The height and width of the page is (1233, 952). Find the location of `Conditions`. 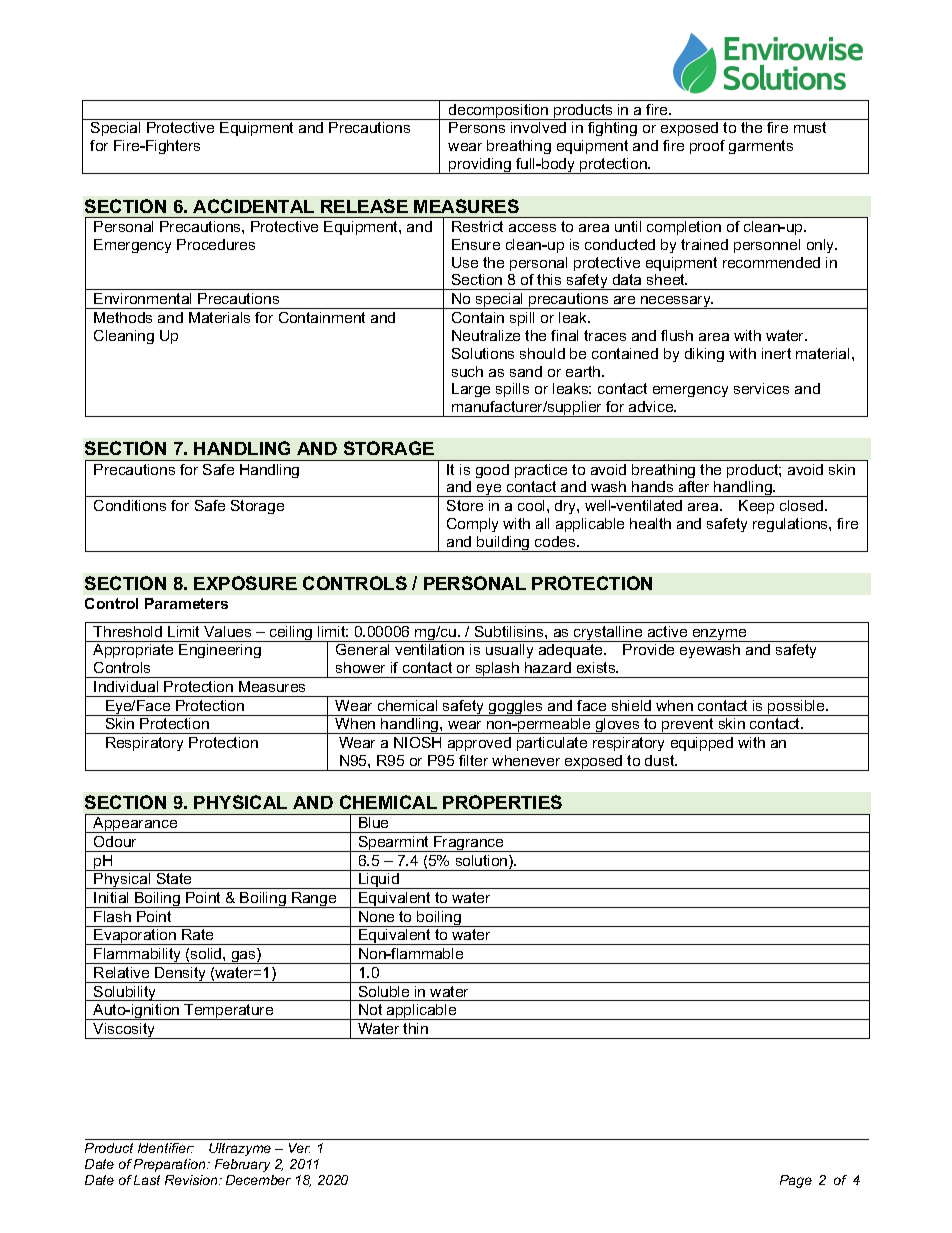

Conditions is located at coordinates (130, 505).
